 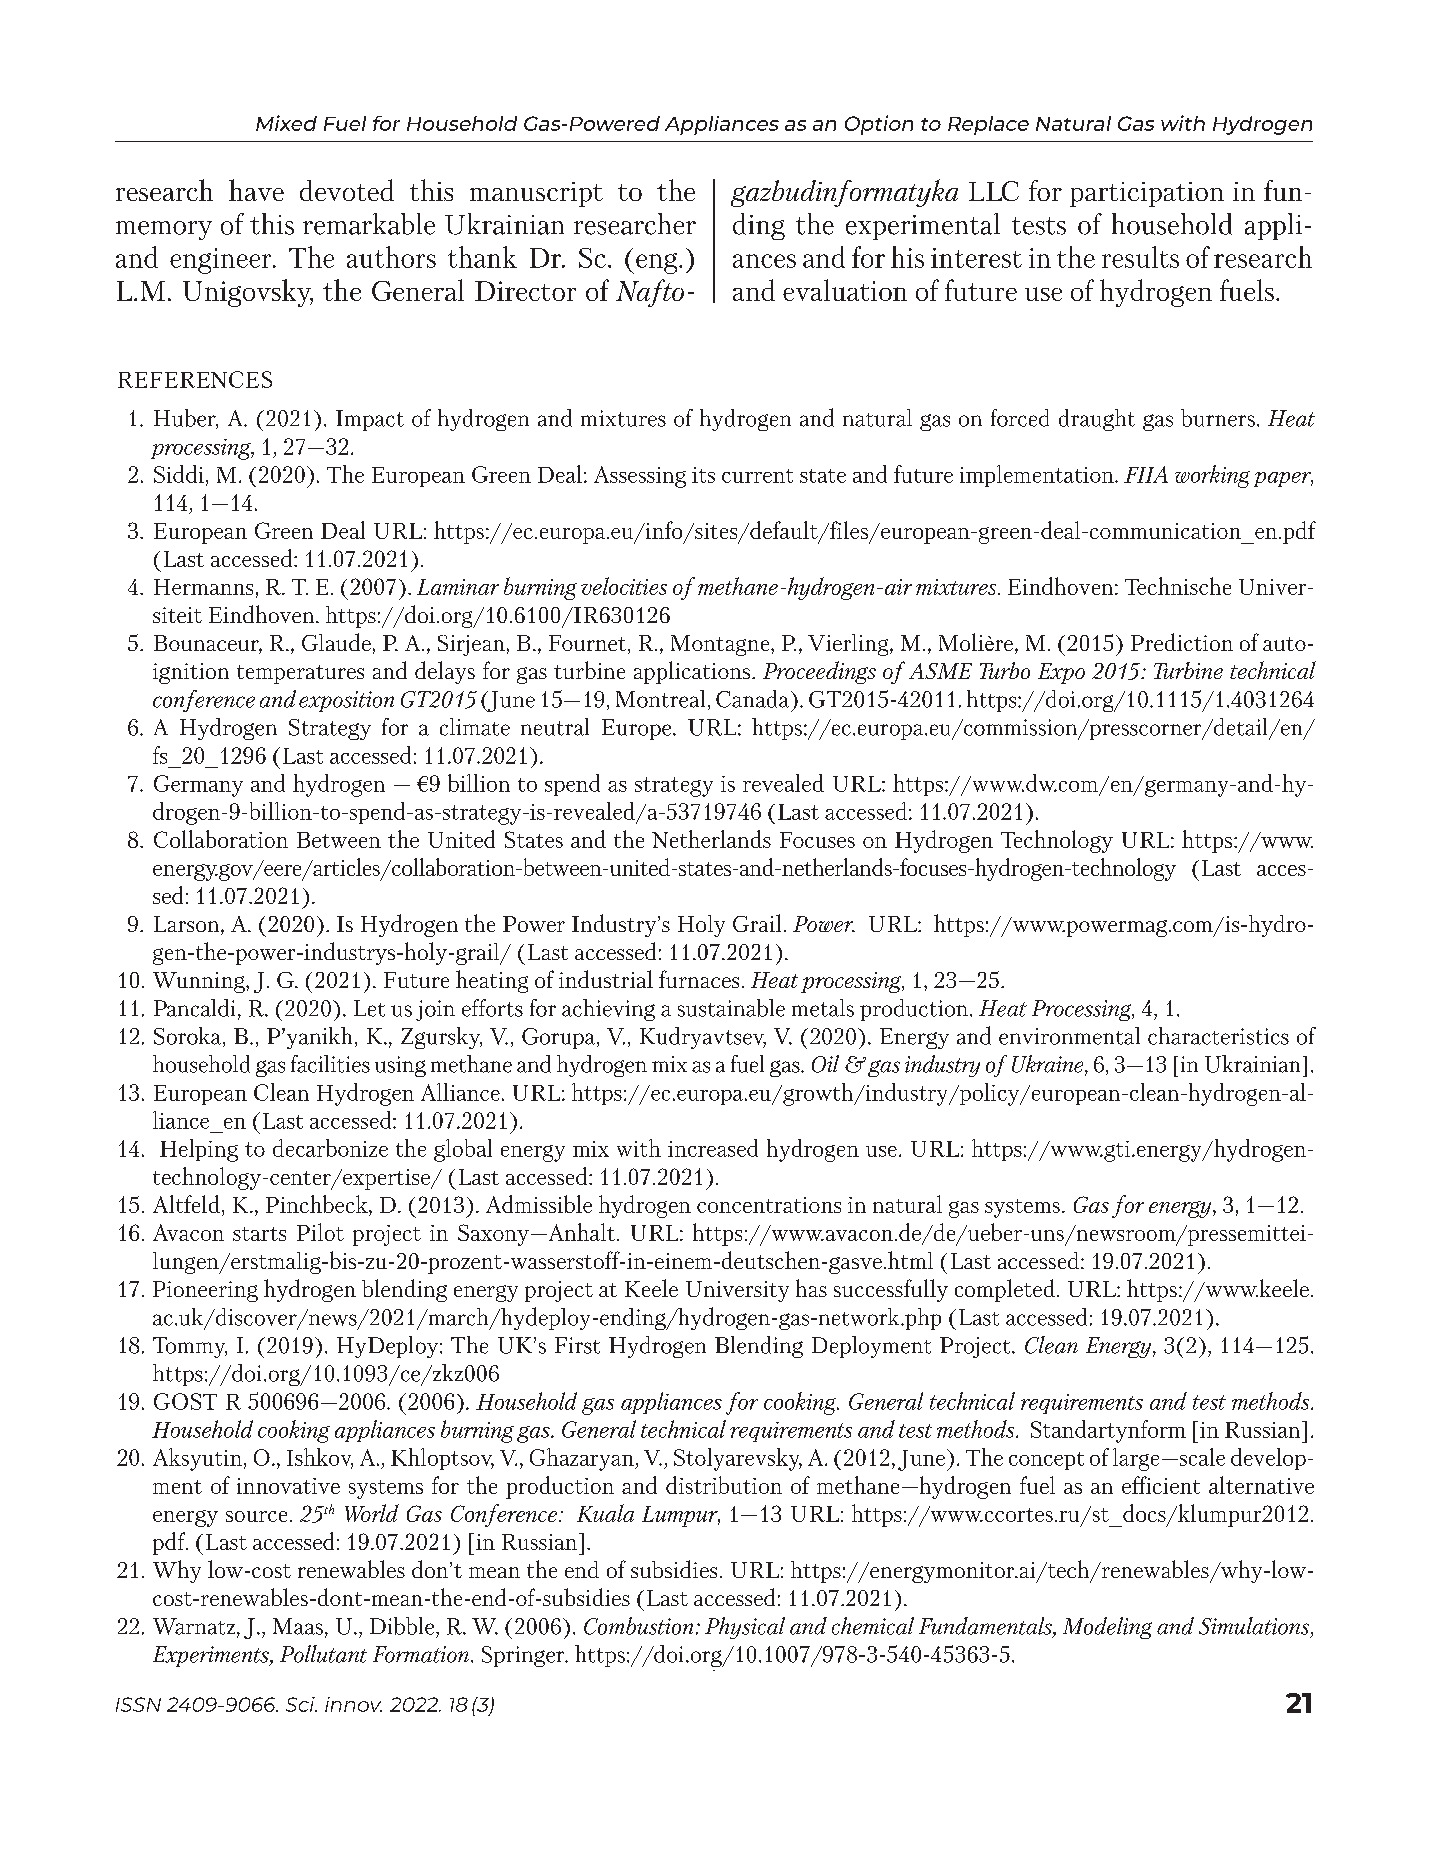 I want to click on Ukraine, so click(x=1049, y=1065).
